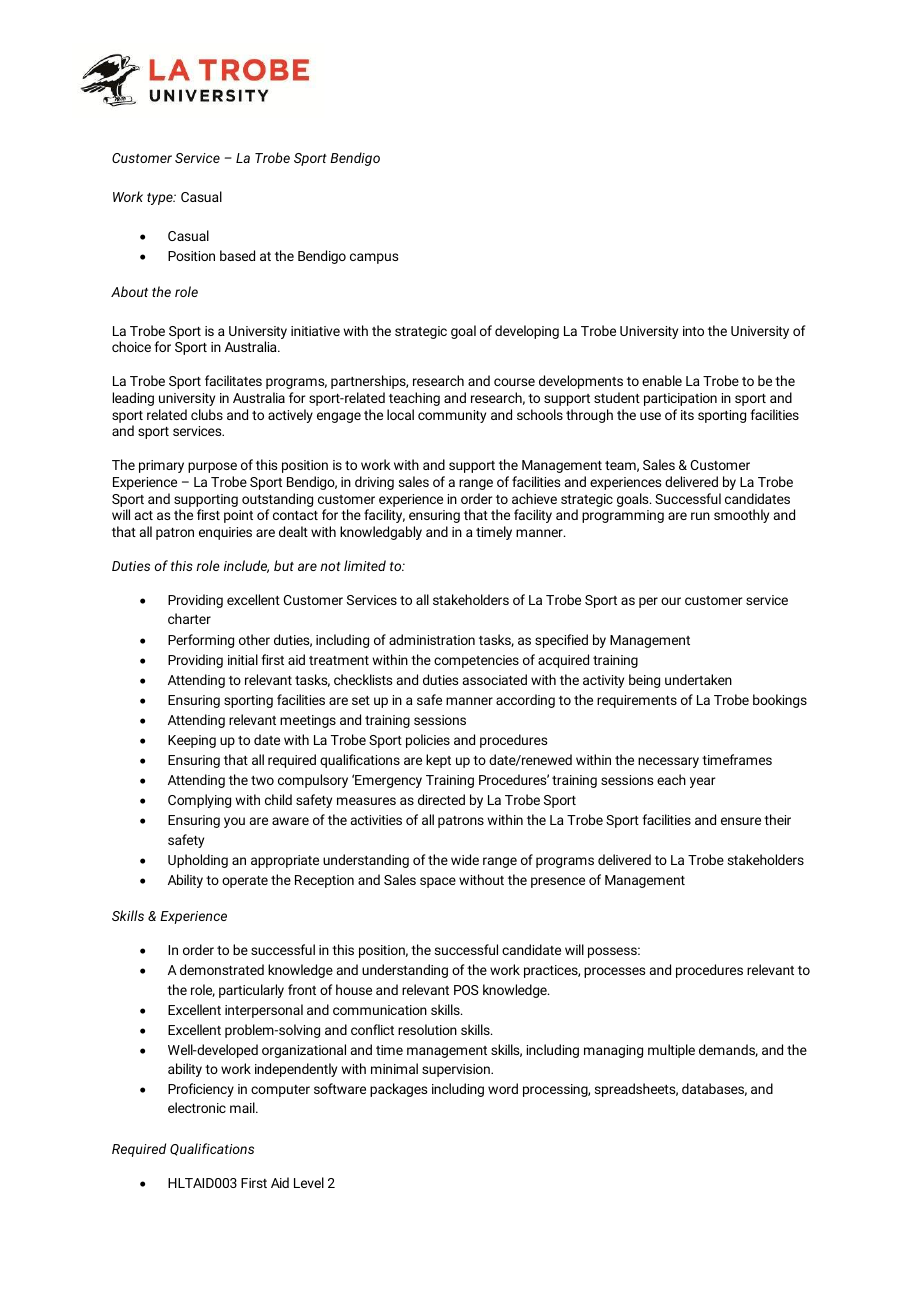  What do you see at coordinates (693, 331) in the screenshot?
I see `into` at bounding box center [693, 331].
